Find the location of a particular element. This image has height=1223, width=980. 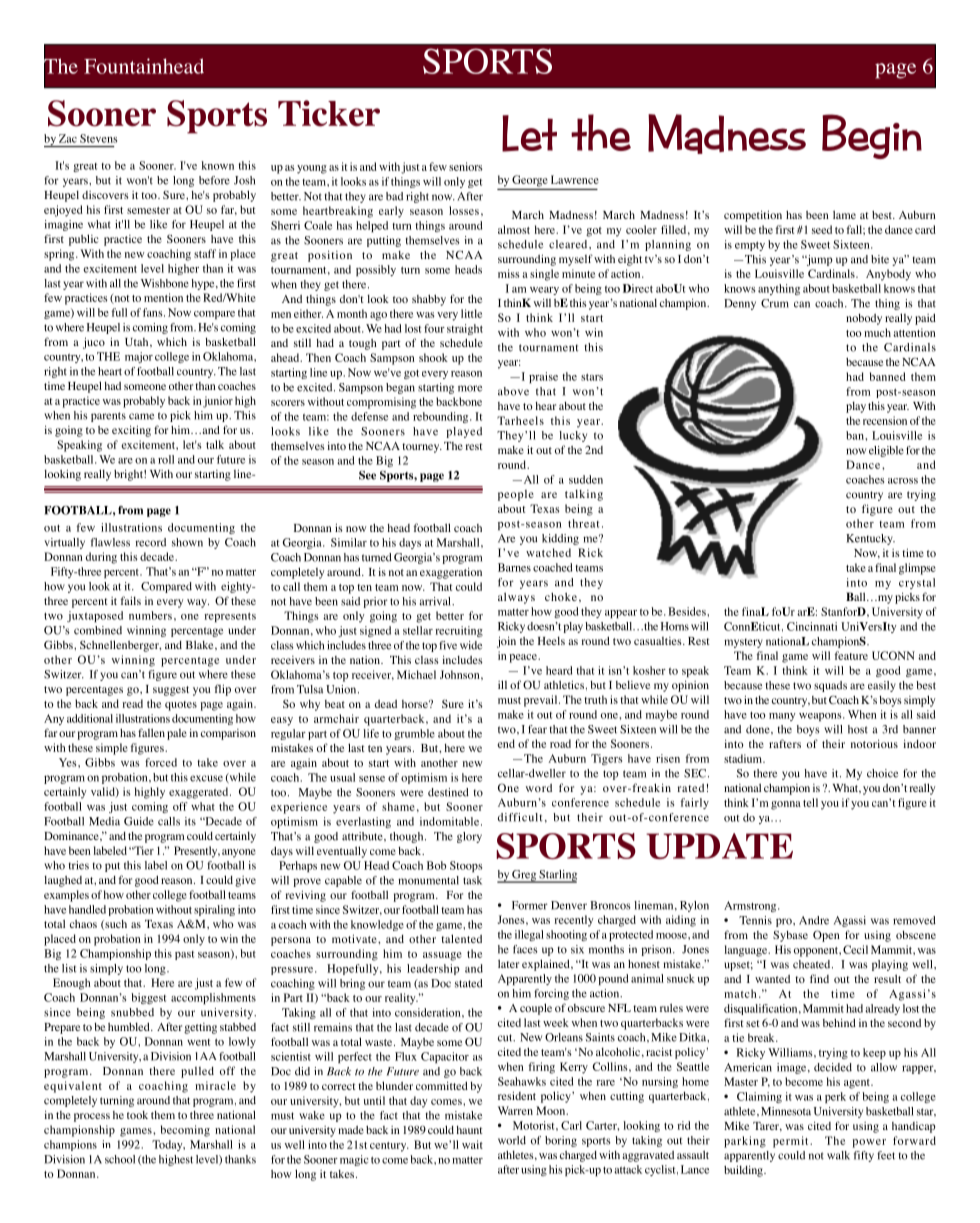

difficult is located at coordinates (520, 817).
